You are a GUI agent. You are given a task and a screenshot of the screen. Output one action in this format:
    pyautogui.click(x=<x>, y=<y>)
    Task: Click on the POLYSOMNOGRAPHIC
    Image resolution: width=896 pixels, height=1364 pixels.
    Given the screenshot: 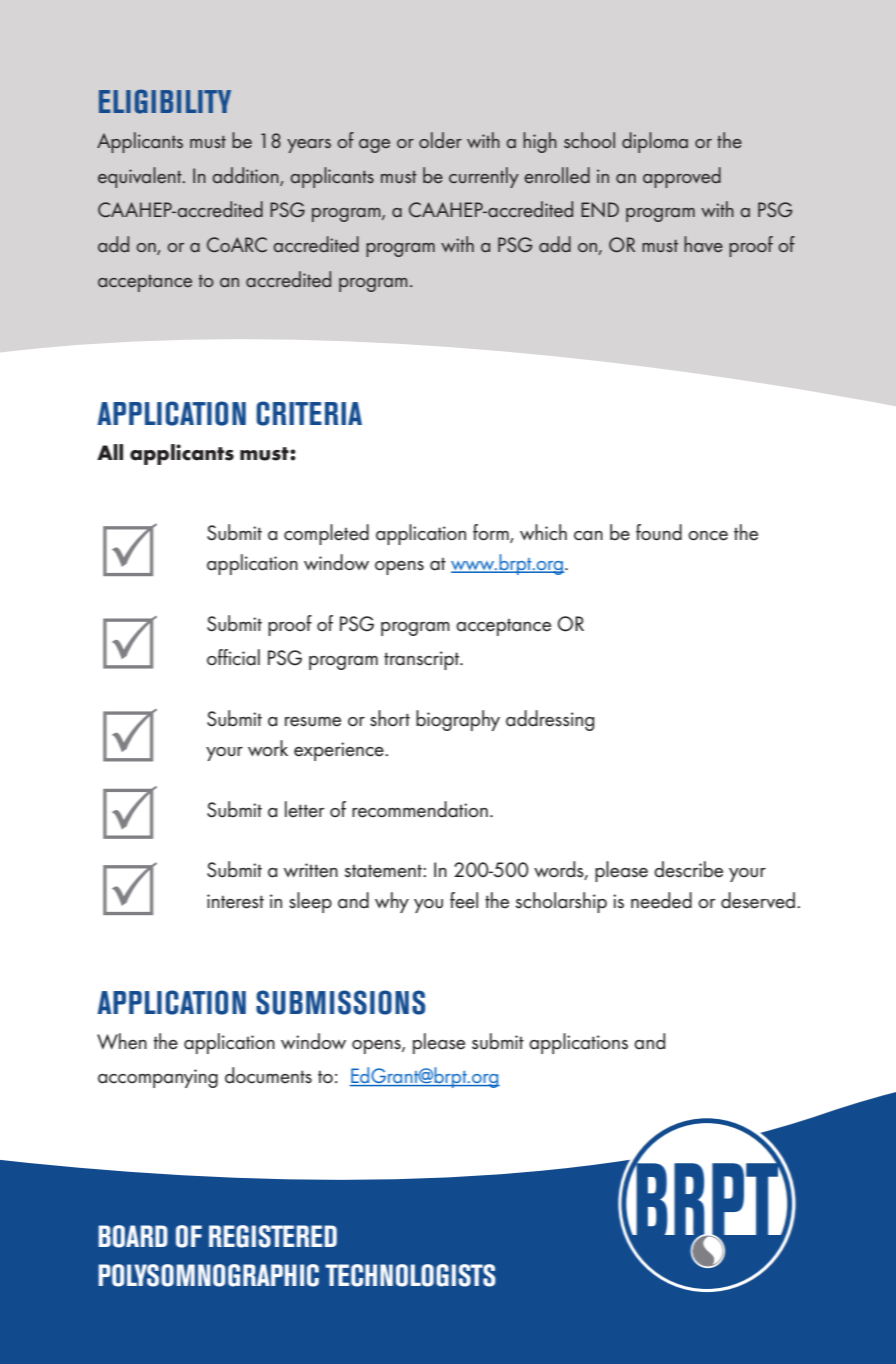 What is the action you would take?
    pyautogui.click(x=209, y=1275)
